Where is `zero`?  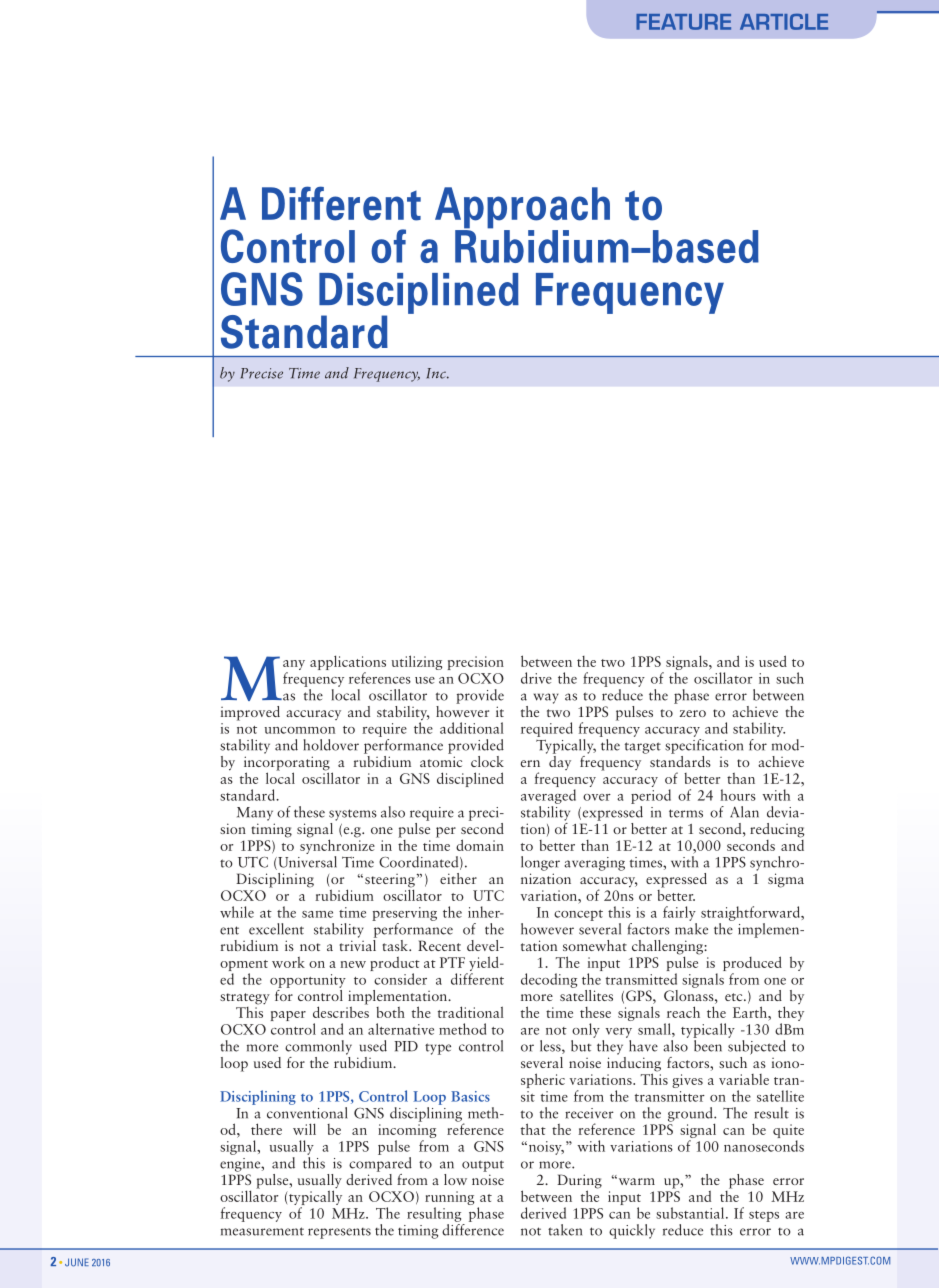 zero is located at coordinates (693, 713).
